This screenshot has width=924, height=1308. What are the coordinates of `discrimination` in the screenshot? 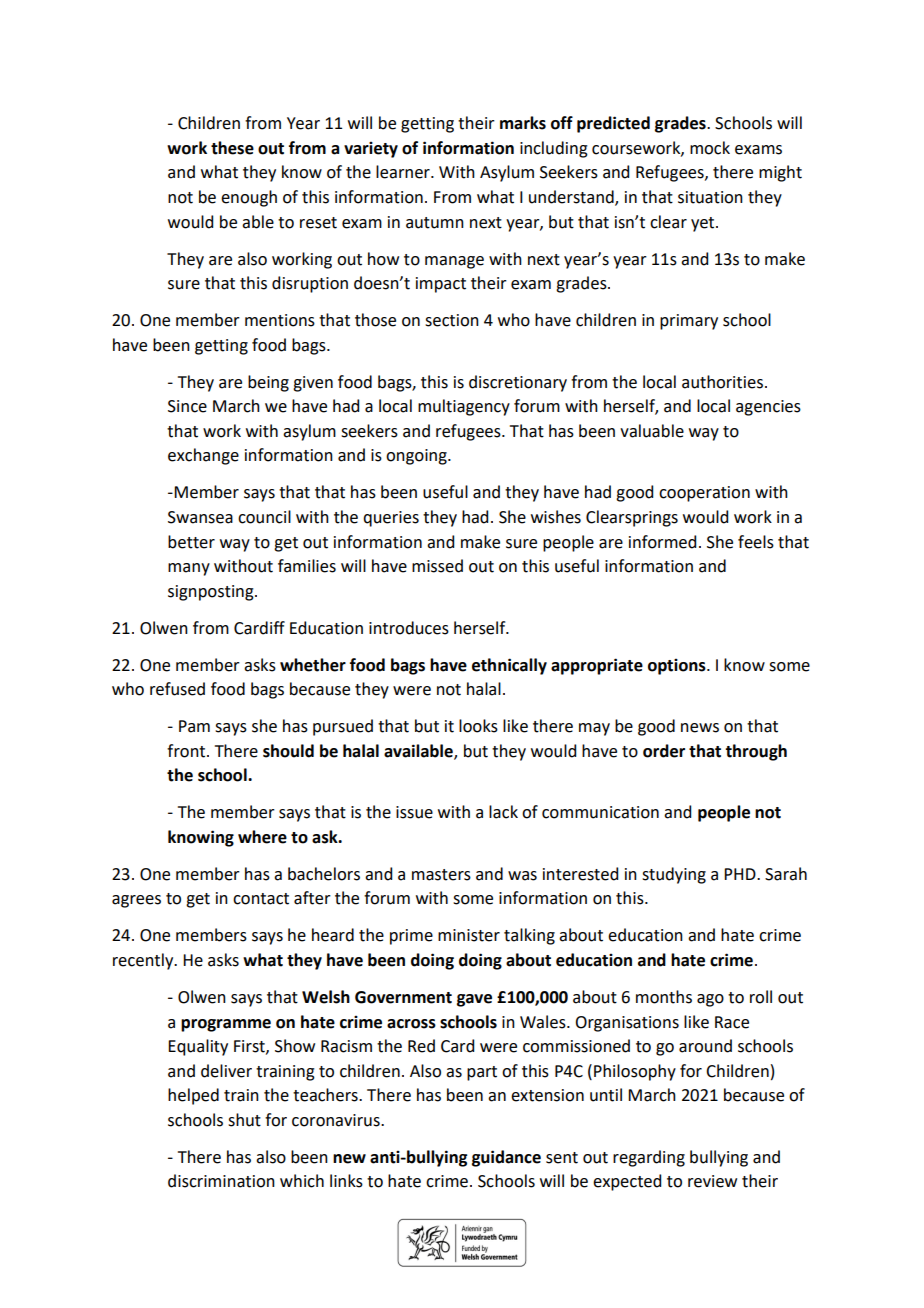 It's located at (221, 1181).
